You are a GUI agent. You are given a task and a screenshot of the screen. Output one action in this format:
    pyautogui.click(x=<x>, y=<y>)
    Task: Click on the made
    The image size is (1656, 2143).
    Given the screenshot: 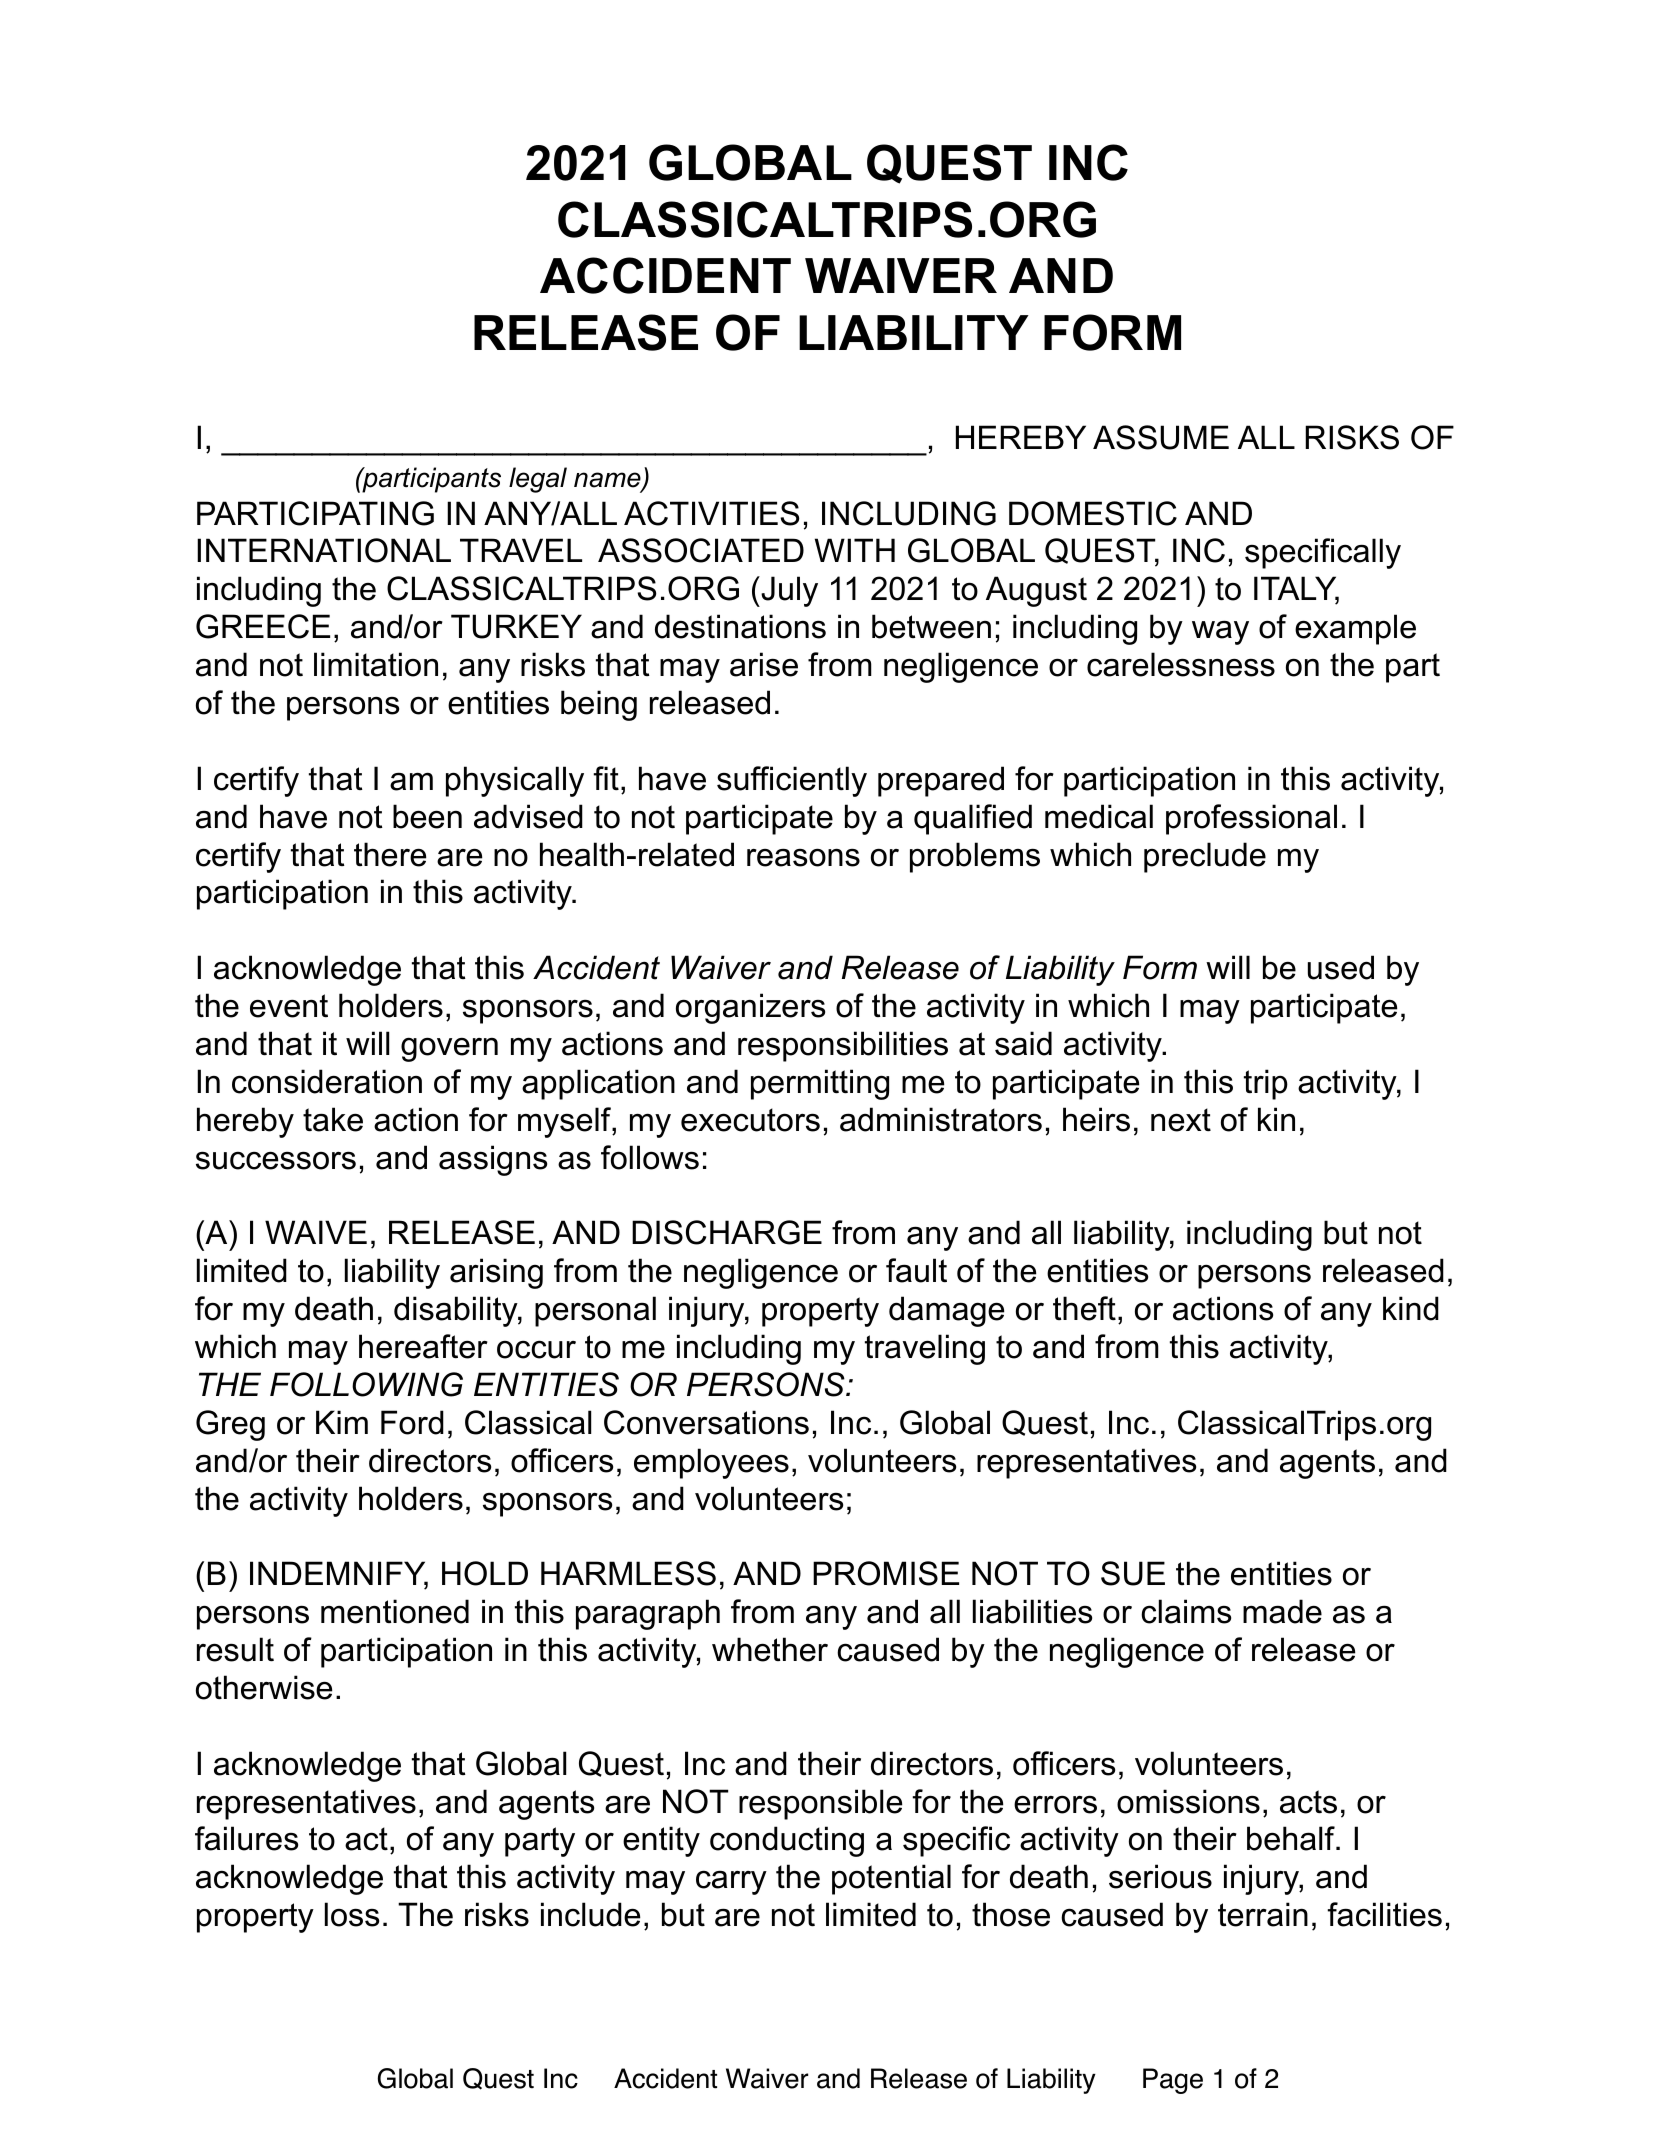 What is the action you would take?
    pyautogui.click(x=1282, y=1611)
